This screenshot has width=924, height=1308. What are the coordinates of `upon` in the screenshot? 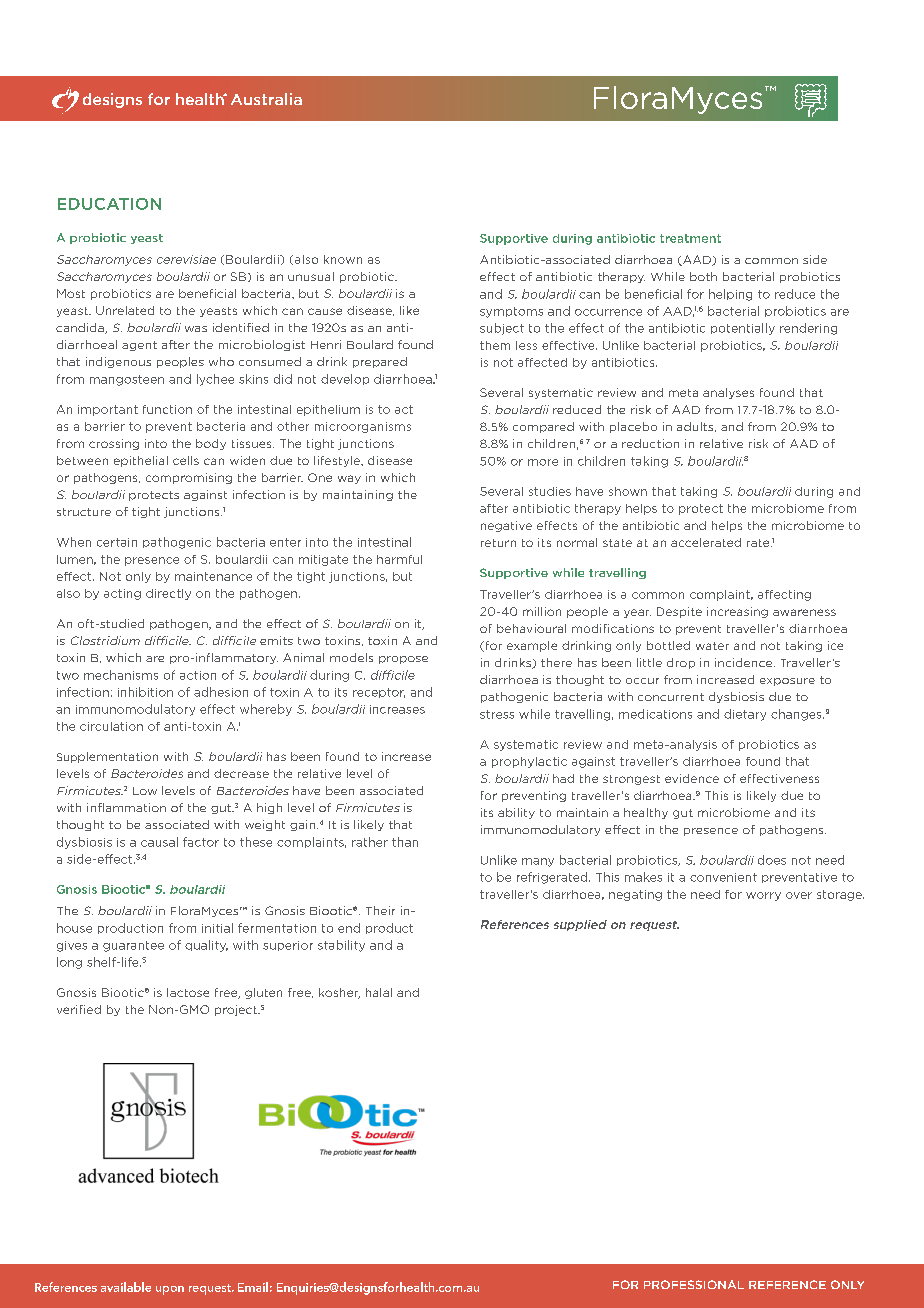 It's located at (170, 1290).
